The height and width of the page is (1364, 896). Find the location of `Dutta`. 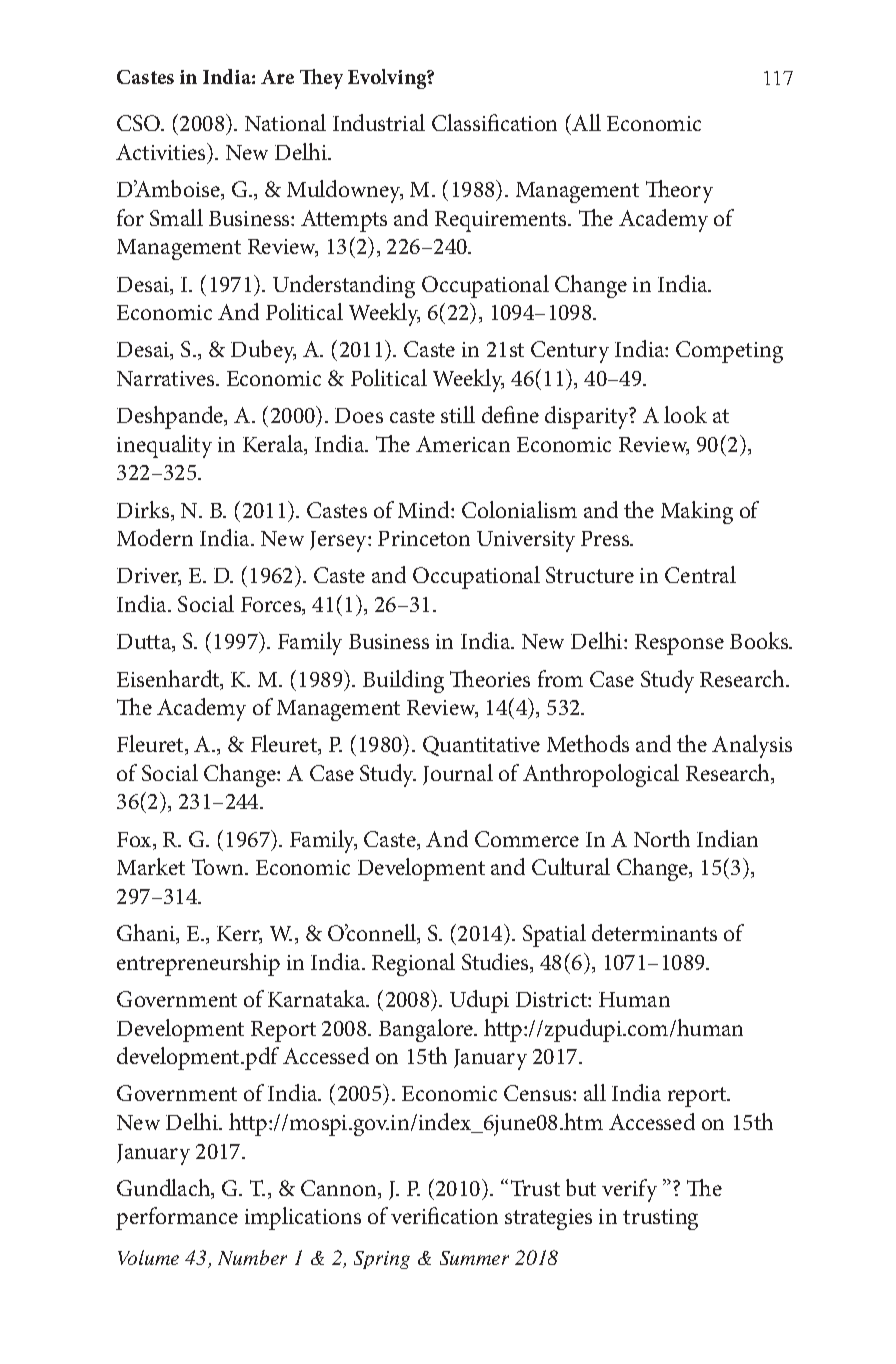

Dutta is located at coordinates (145, 643).
